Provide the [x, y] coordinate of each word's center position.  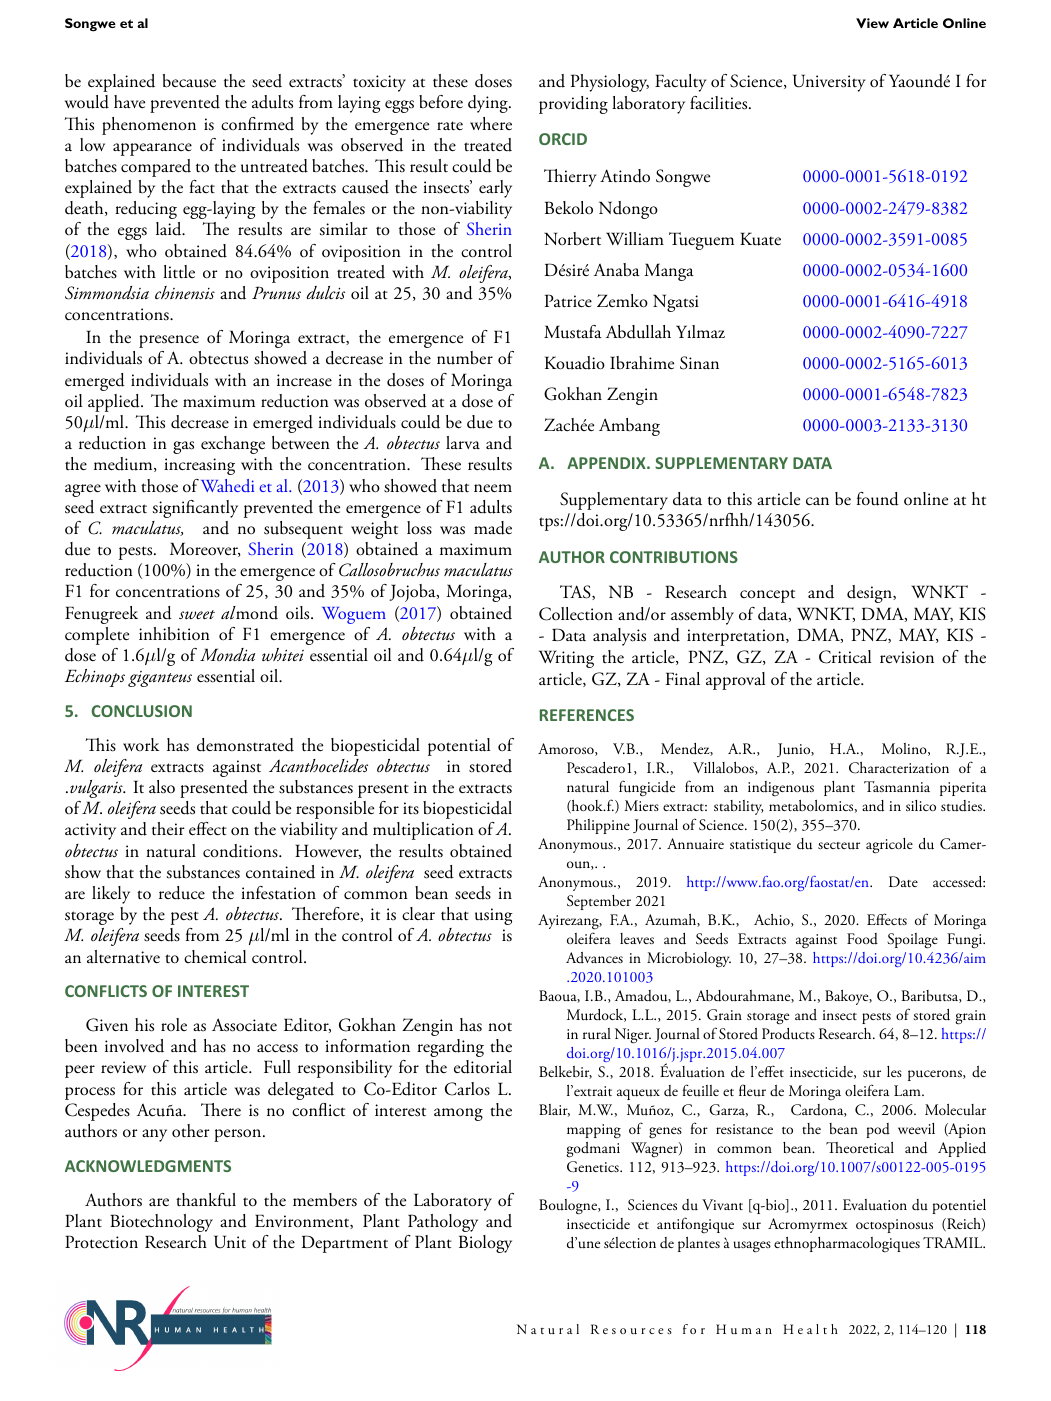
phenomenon [149, 126]
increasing [199, 466]
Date [903, 881]
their [168, 829]
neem [493, 488]
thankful [206, 1200]
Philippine [598, 826]
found [878, 499]
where [491, 124]
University [829, 83]
